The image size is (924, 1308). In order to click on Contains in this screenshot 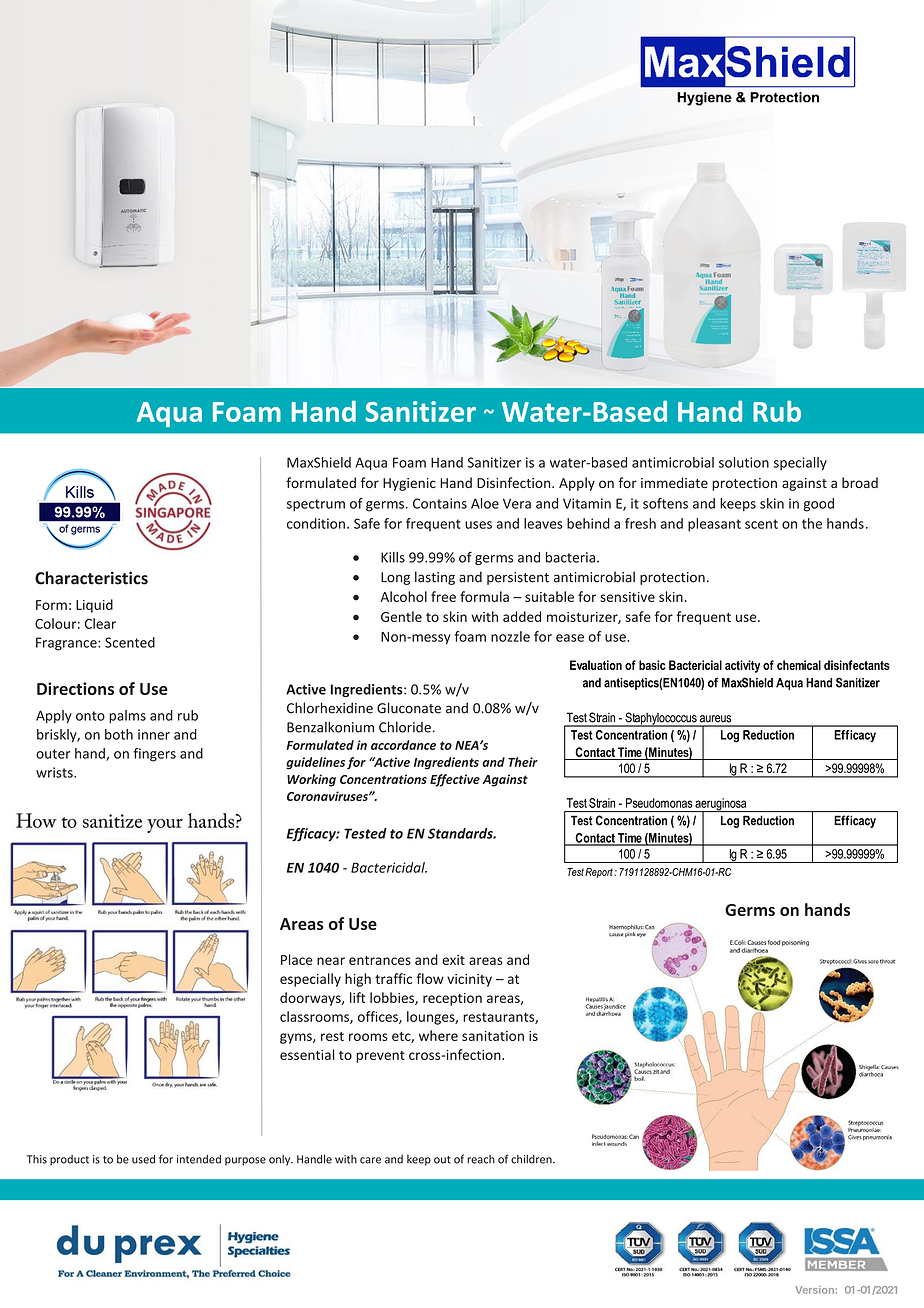, I will do `click(440, 503)`.
